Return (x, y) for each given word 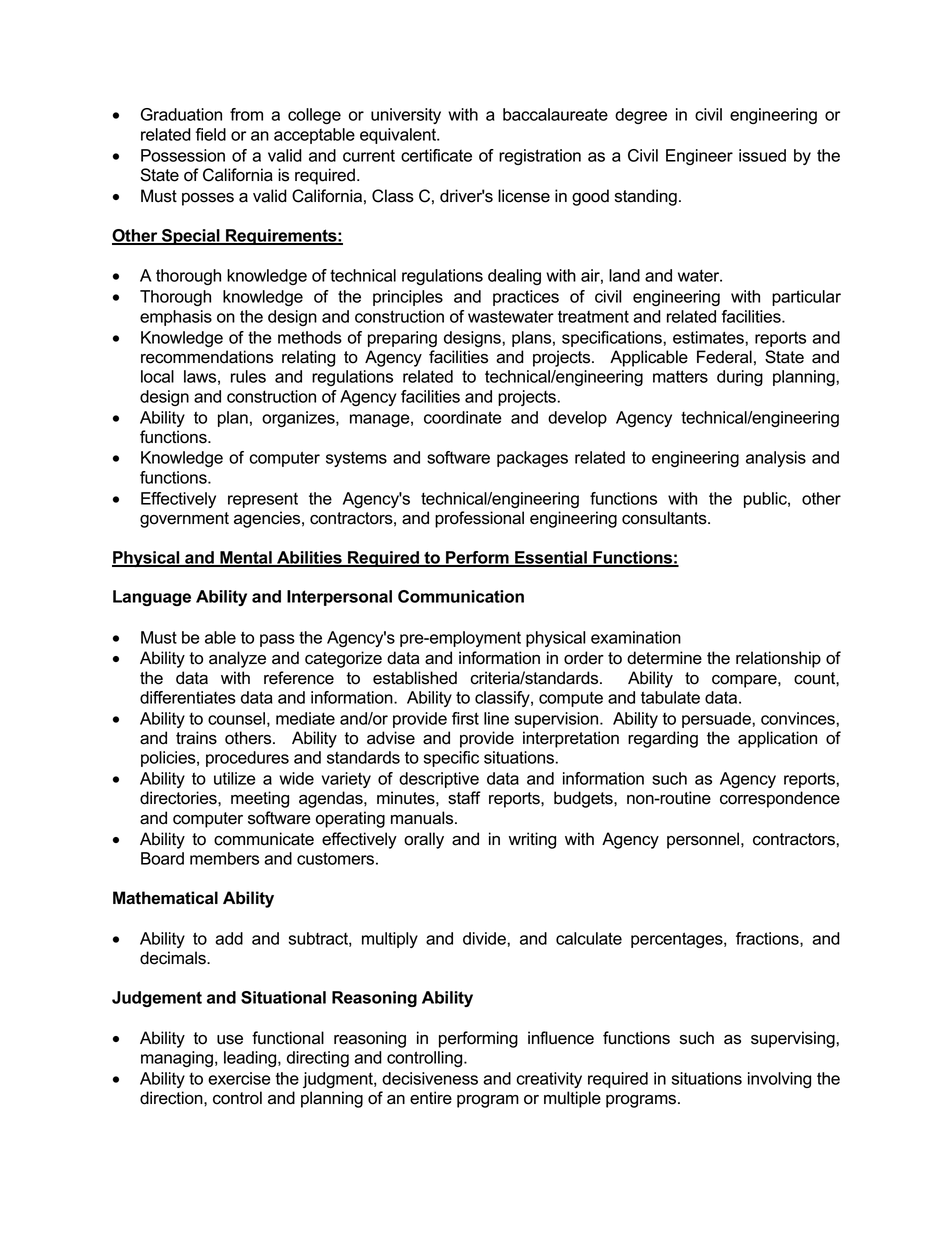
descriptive (439, 780)
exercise (239, 1078)
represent (263, 500)
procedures (247, 759)
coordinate (463, 417)
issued (762, 155)
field (211, 134)
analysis (776, 459)
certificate (436, 155)
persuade (717, 720)
